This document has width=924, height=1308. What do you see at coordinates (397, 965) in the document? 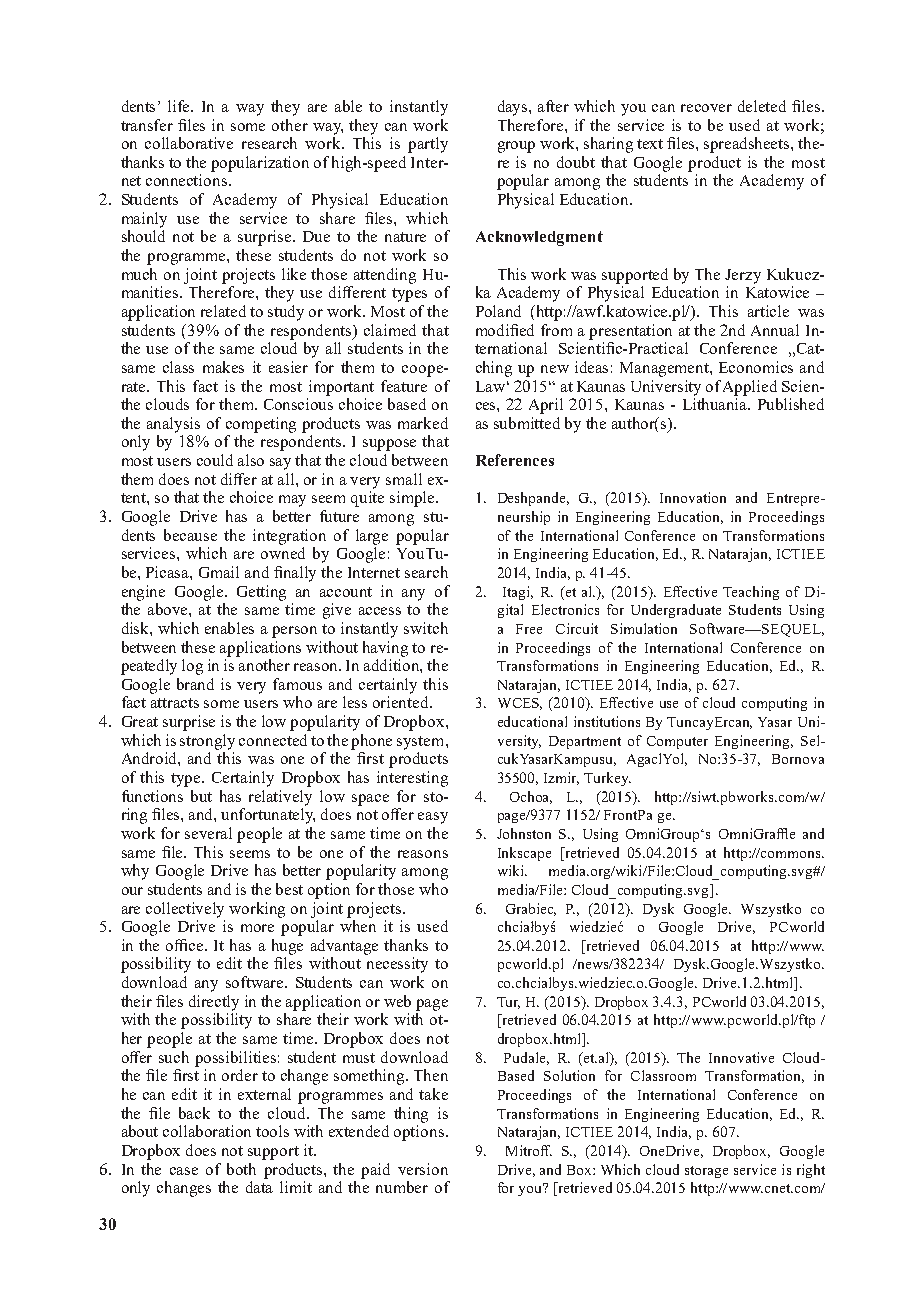
I see `necessity` at bounding box center [397, 965].
